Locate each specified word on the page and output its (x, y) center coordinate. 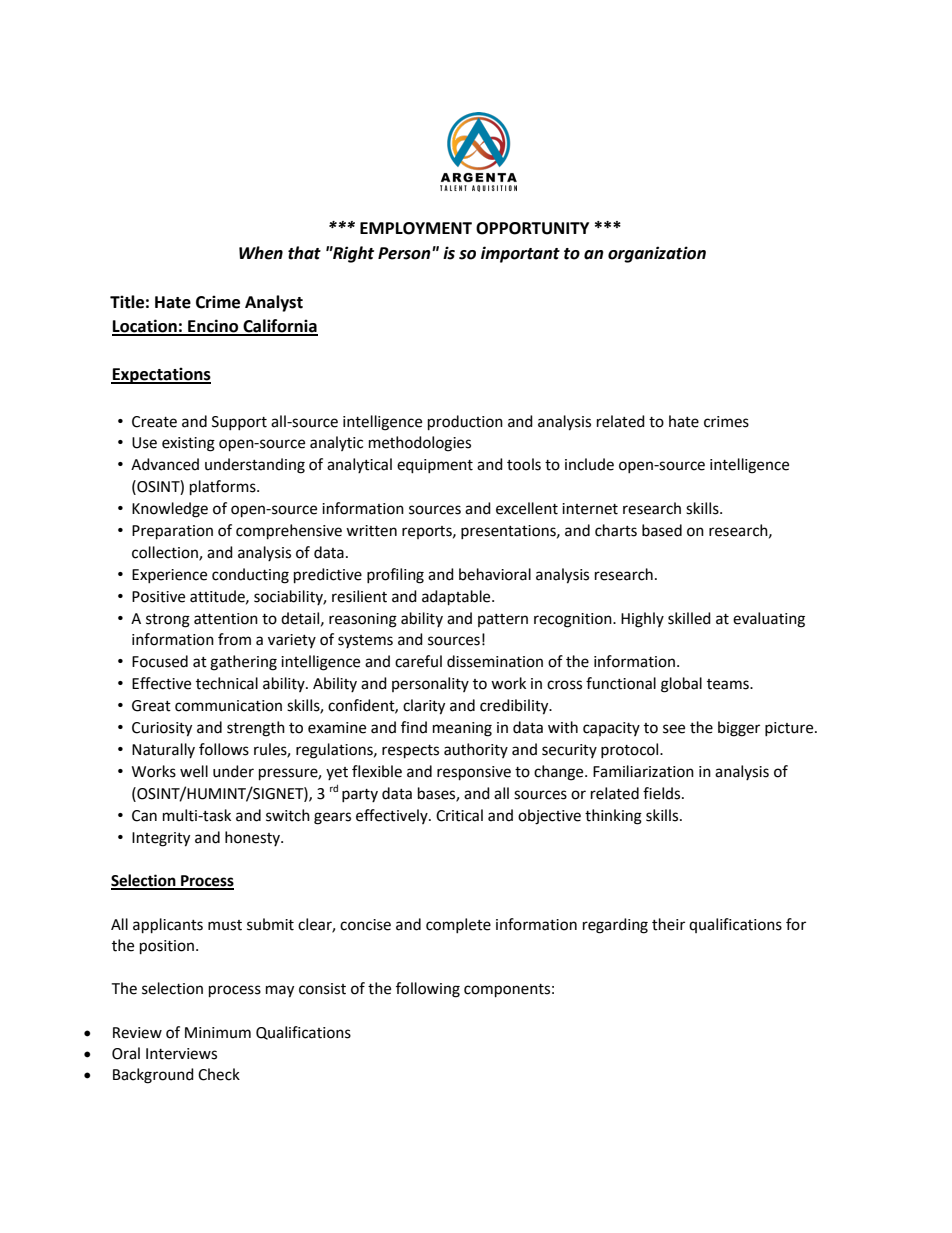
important (520, 254)
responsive (474, 773)
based (662, 530)
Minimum (218, 1033)
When (261, 253)
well (194, 771)
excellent (527, 508)
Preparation (172, 532)
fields (663, 793)
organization (657, 254)
